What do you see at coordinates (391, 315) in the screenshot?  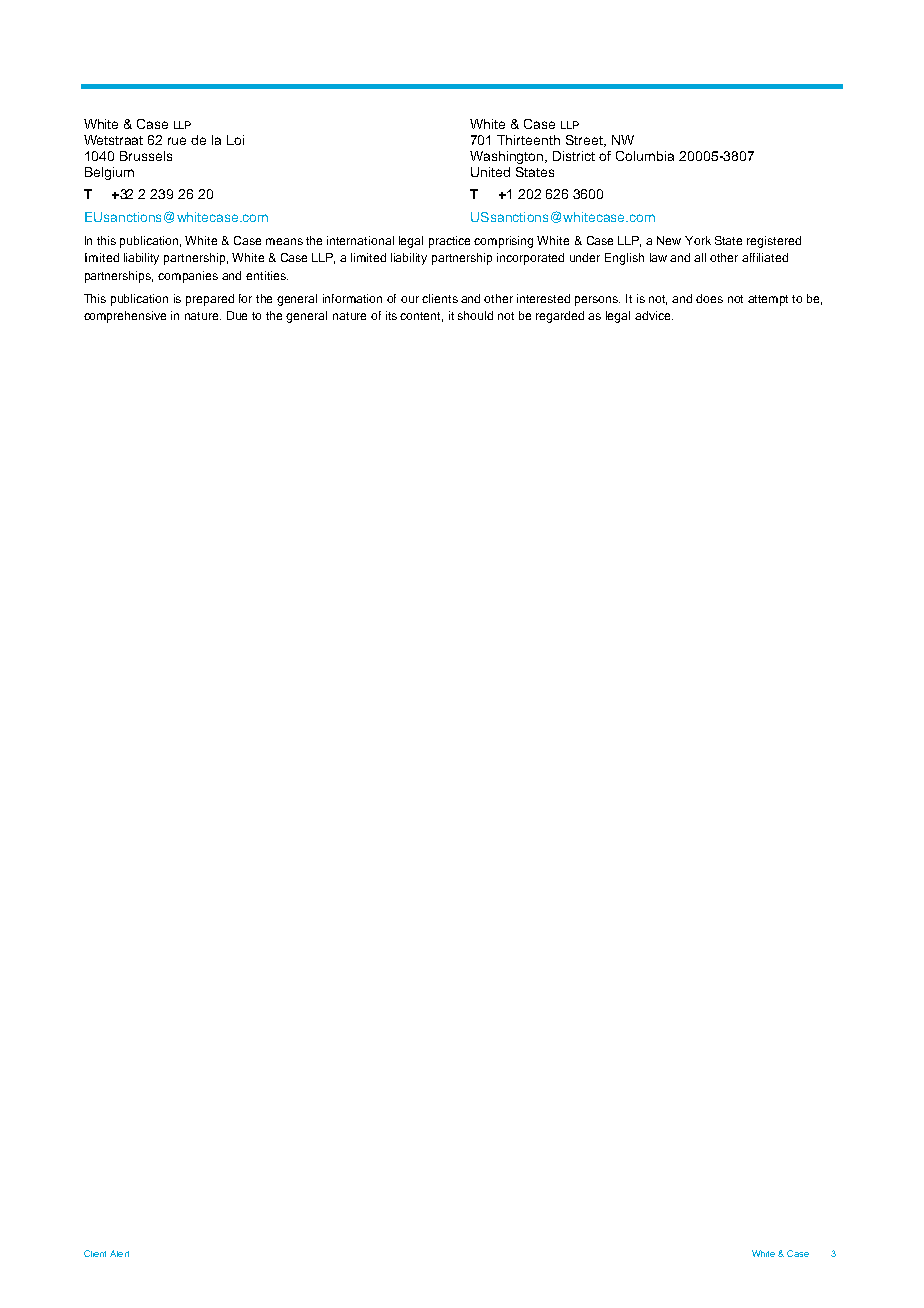 I see `its` at bounding box center [391, 315].
